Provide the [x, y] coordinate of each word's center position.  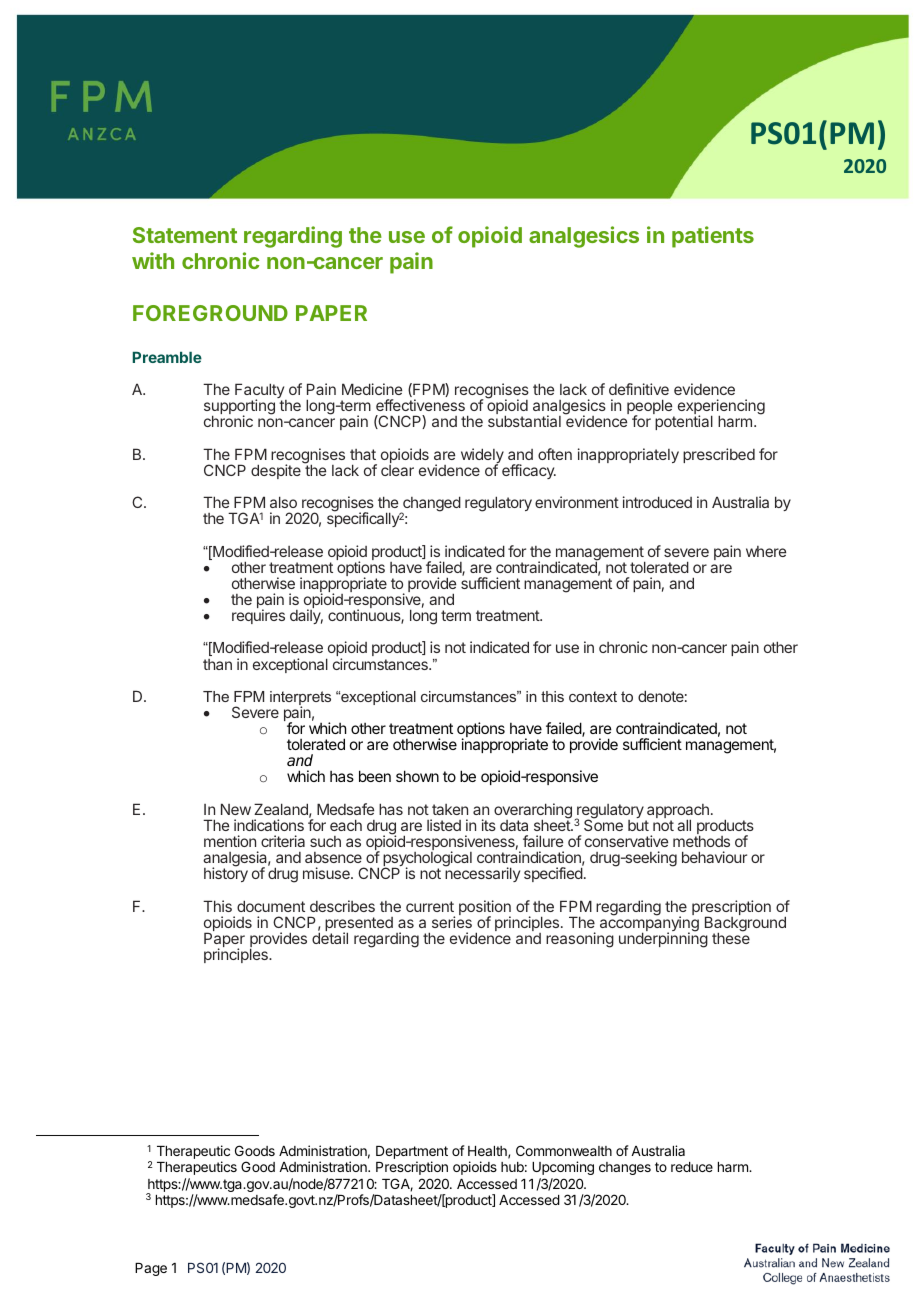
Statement [185, 235]
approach [677, 812]
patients [713, 237]
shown [417, 776]
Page [151, 1269]
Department [412, 1154]
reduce [692, 1167]
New [236, 809]
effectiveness [420, 405]
